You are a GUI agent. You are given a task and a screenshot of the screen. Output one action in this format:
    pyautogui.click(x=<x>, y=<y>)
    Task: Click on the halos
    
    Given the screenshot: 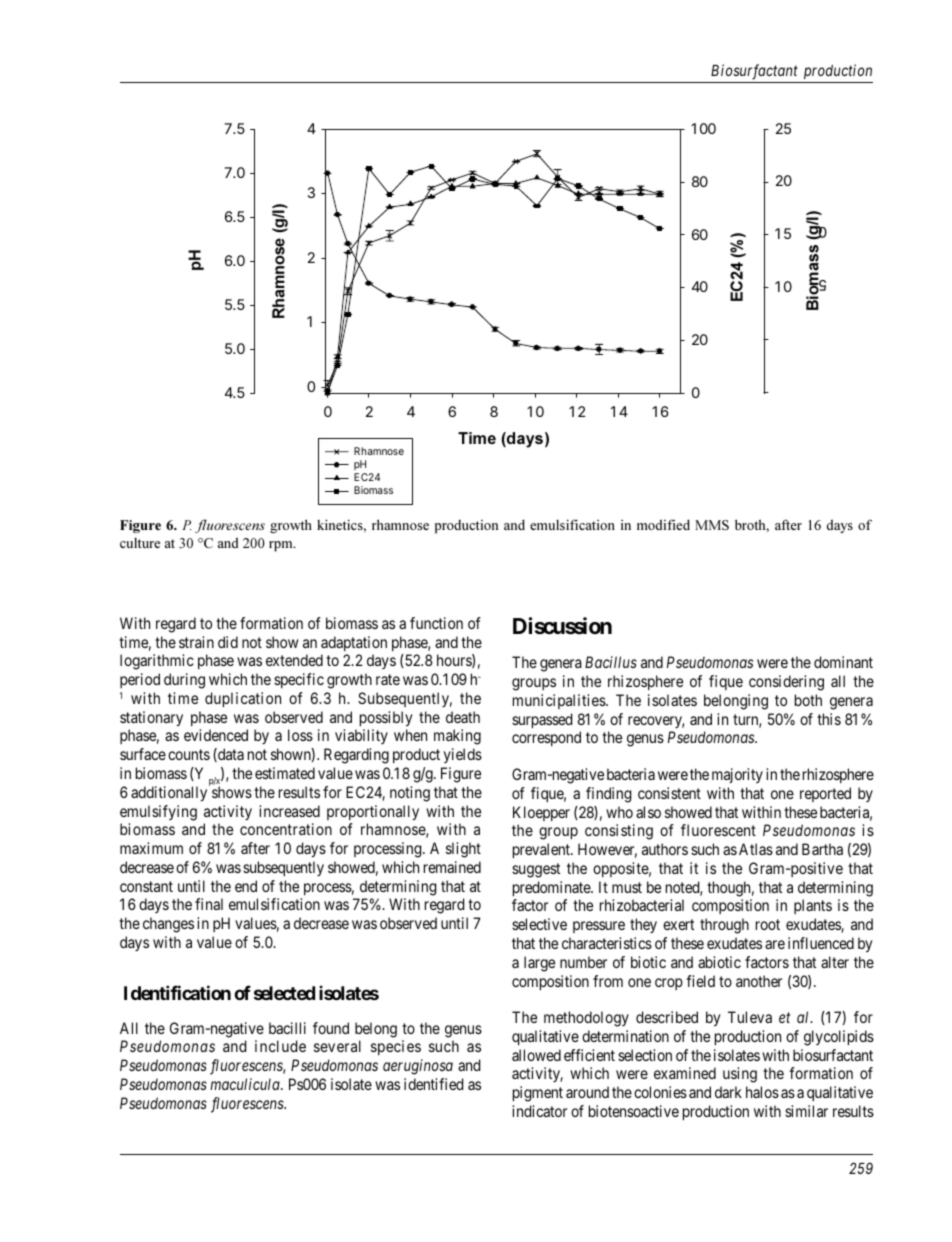 What is the action you would take?
    pyautogui.click(x=762, y=1092)
